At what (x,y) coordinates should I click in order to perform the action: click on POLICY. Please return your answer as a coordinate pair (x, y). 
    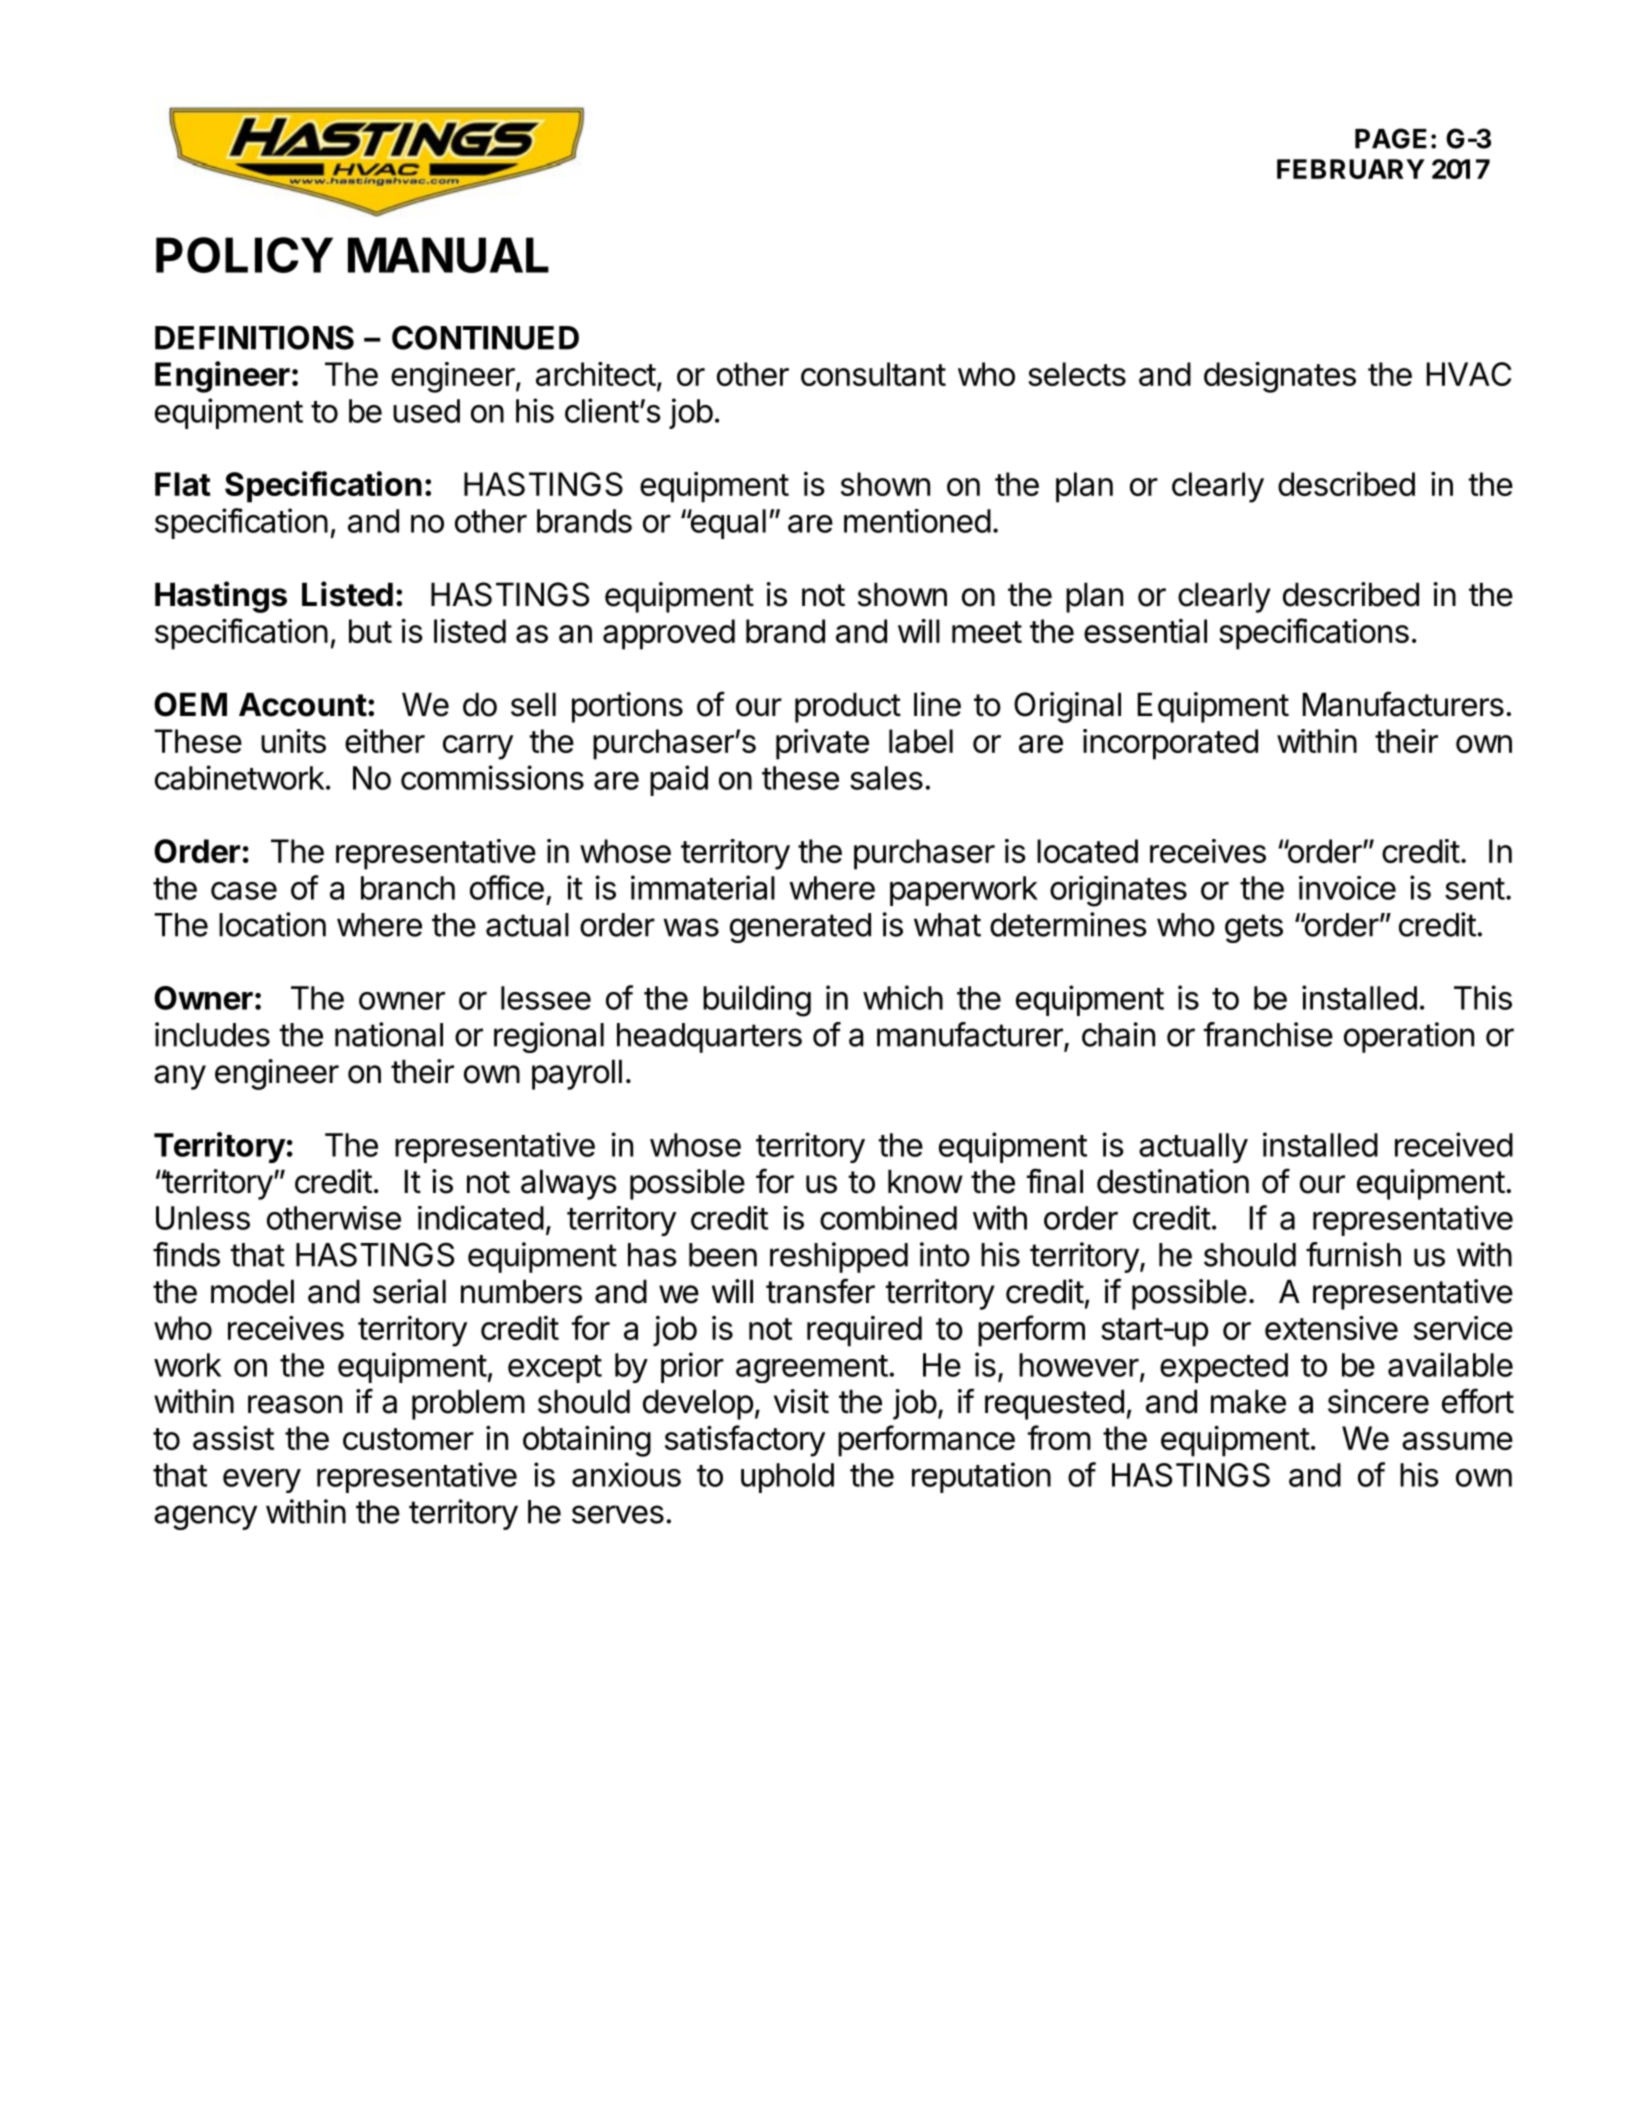
    Looking at the image, I should click on (244, 255).
